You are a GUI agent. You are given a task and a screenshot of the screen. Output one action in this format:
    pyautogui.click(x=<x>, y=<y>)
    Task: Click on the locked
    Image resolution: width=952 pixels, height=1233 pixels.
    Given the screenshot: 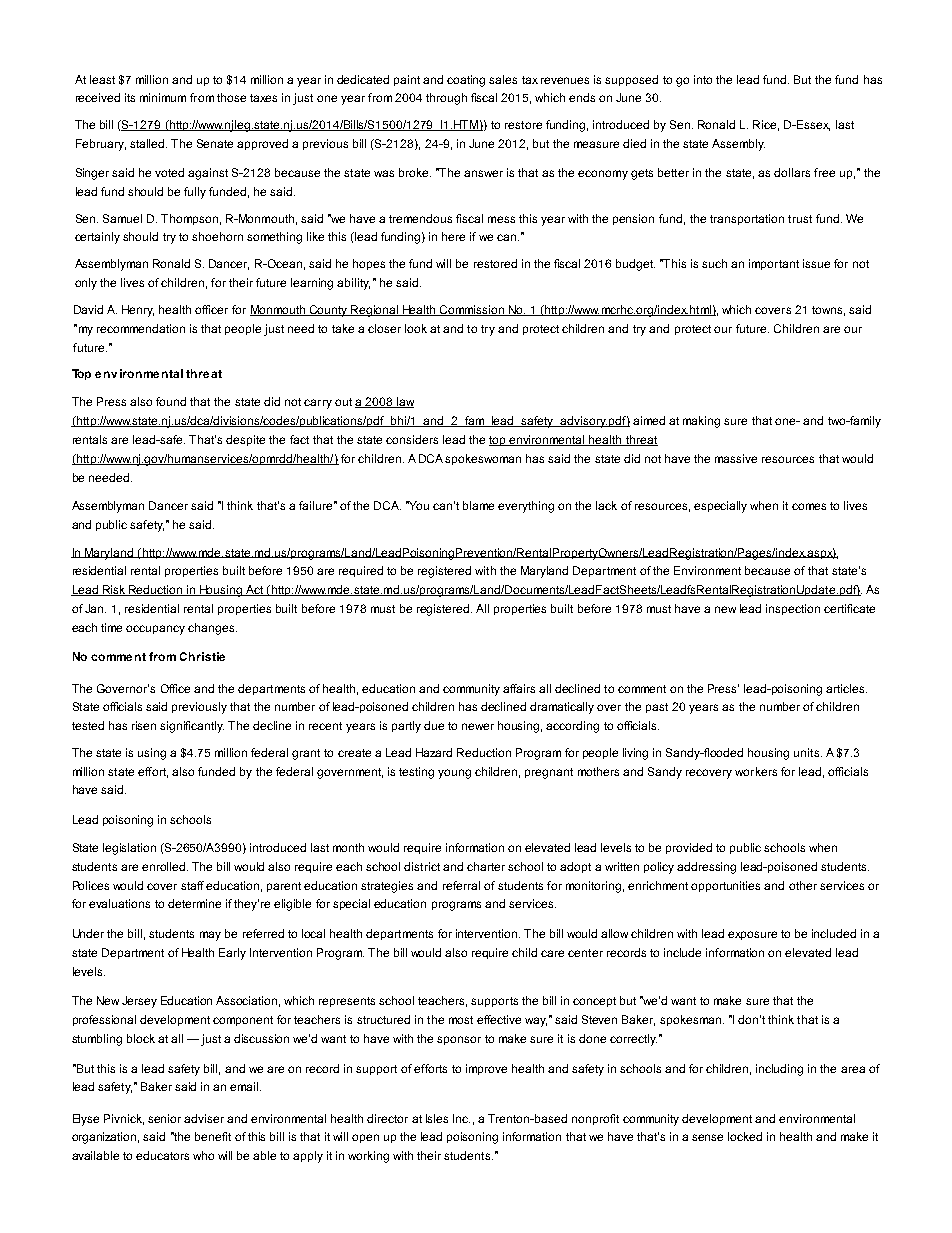 What is the action you would take?
    pyautogui.click(x=745, y=1136)
